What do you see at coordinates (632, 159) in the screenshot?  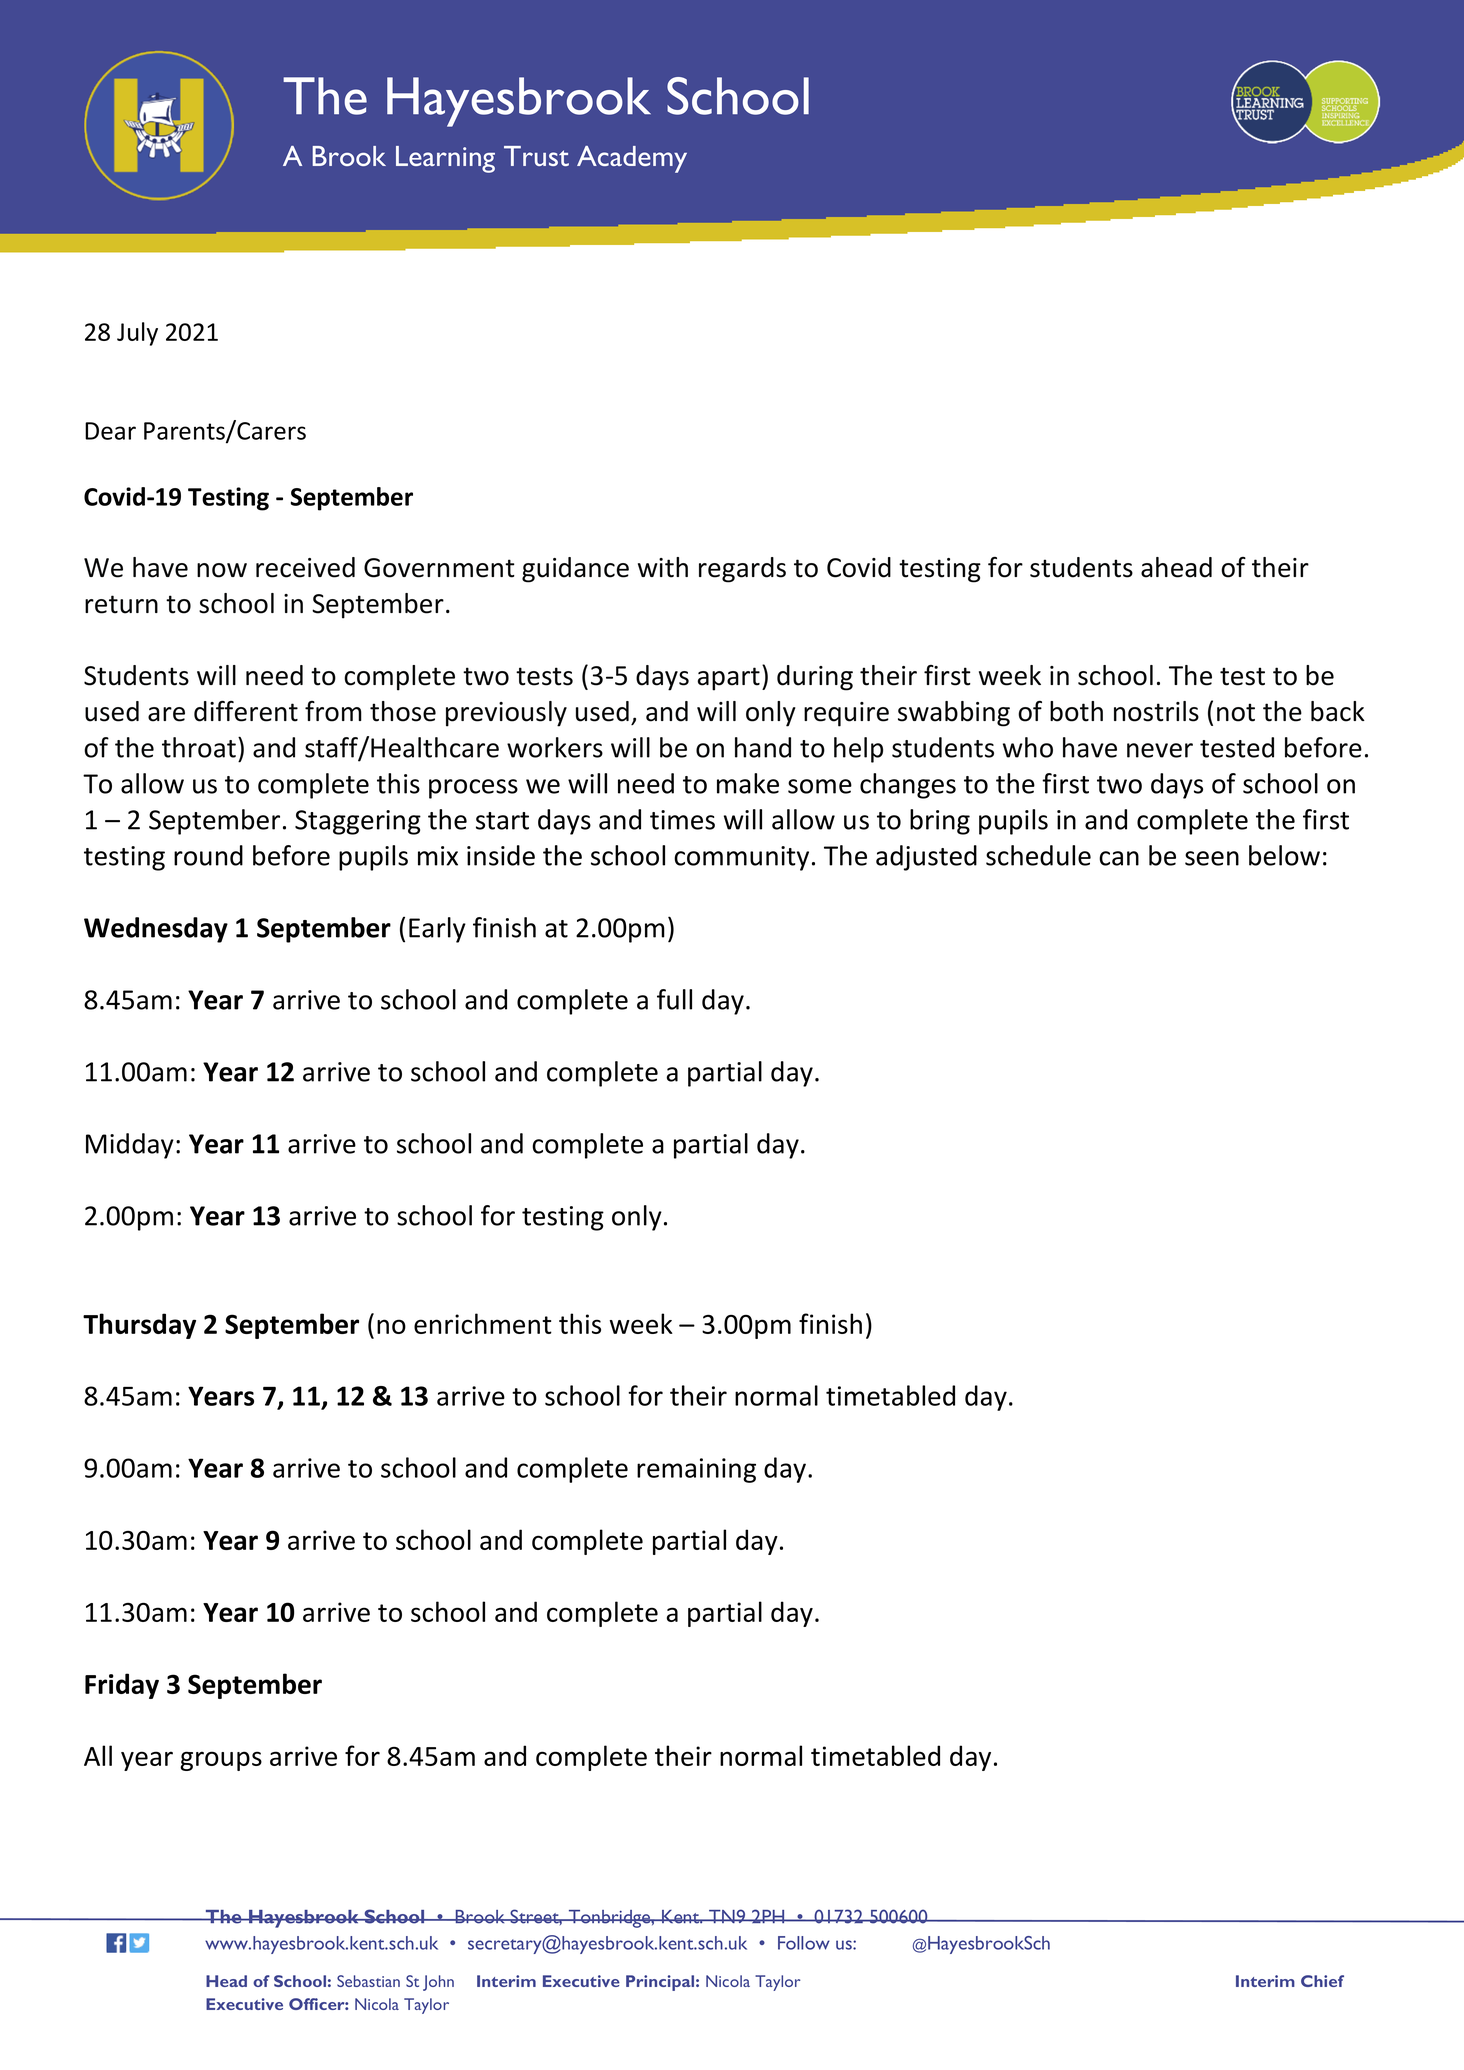 I see `Academy` at bounding box center [632, 159].
